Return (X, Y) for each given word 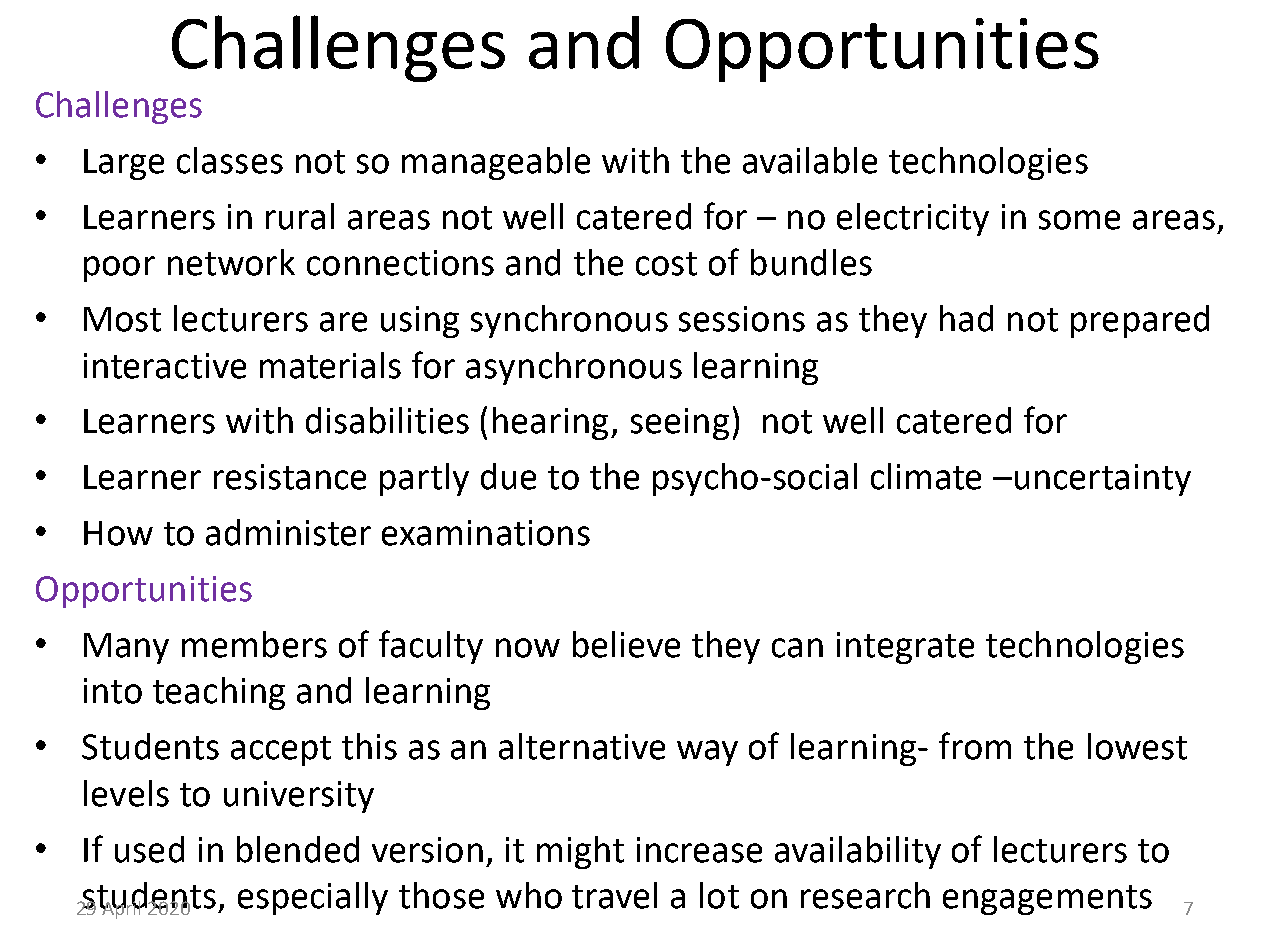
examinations (486, 533)
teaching (219, 693)
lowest (1137, 746)
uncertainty (1103, 480)
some (1079, 220)
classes (230, 160)
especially (313, 898)
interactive (165, 366)
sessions (742, 319)
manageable (496, 163)
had (966, 318)
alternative (582, 746)
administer (288, 532)
